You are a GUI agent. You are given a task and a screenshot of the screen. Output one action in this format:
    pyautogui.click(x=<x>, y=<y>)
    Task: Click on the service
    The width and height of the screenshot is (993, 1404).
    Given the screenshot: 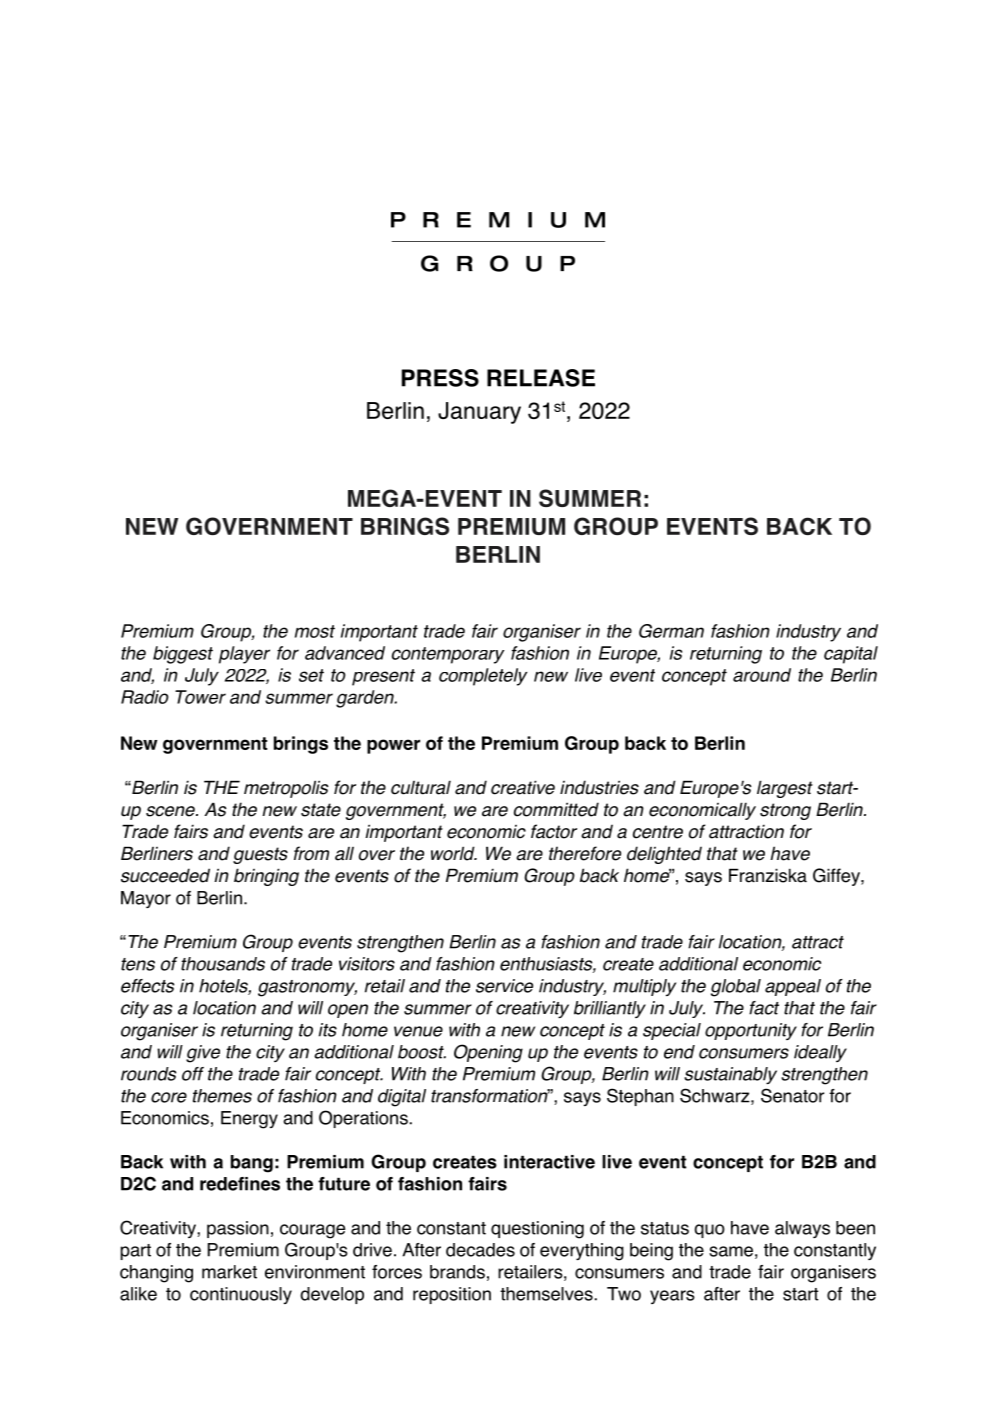 What is the action you would take?
    pyautogui.click(x=504, y=986)
